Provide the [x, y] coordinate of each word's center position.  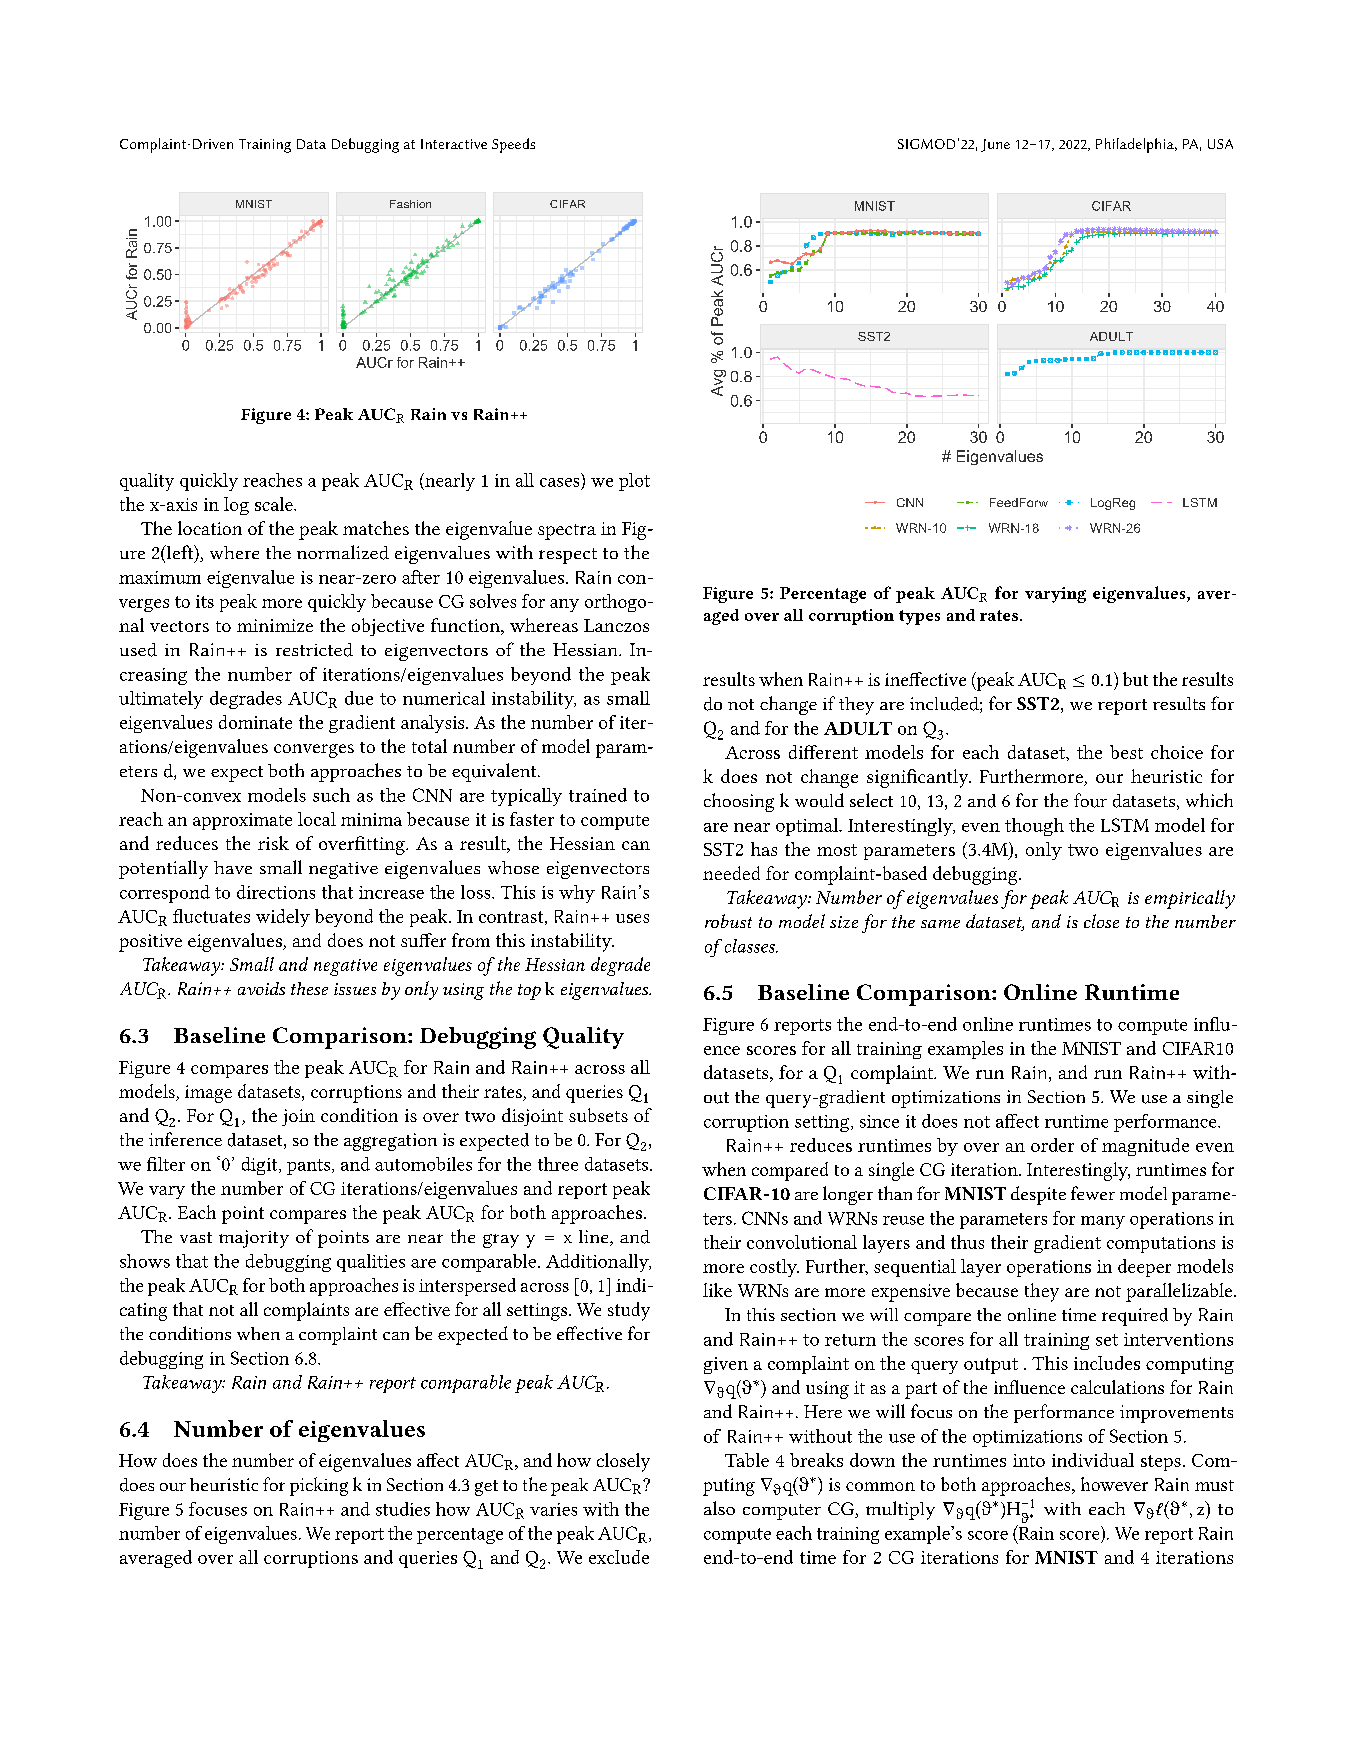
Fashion [410, 204]
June [995, 145]
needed [731, 873]
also [719, 1508]
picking [319, 1486]
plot [634, 482]
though [1034, 827]
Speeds [513, 145]
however [1114, 1484]
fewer [1093, 1193]
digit [261, 1166]
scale [275, 504]
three [558, 1164]
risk [273, 843]
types [919, 617]
